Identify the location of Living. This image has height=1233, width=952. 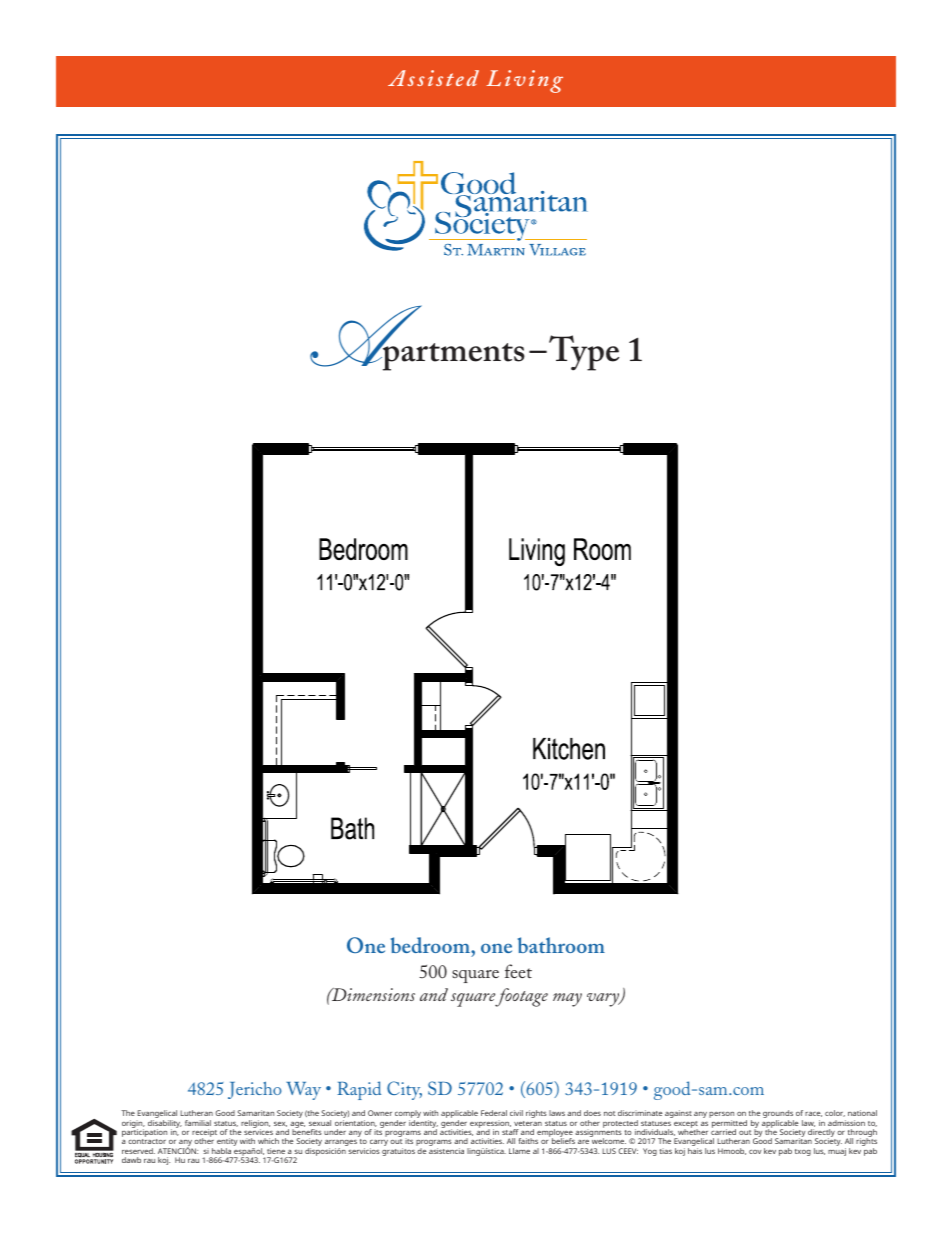
(524, 81).
